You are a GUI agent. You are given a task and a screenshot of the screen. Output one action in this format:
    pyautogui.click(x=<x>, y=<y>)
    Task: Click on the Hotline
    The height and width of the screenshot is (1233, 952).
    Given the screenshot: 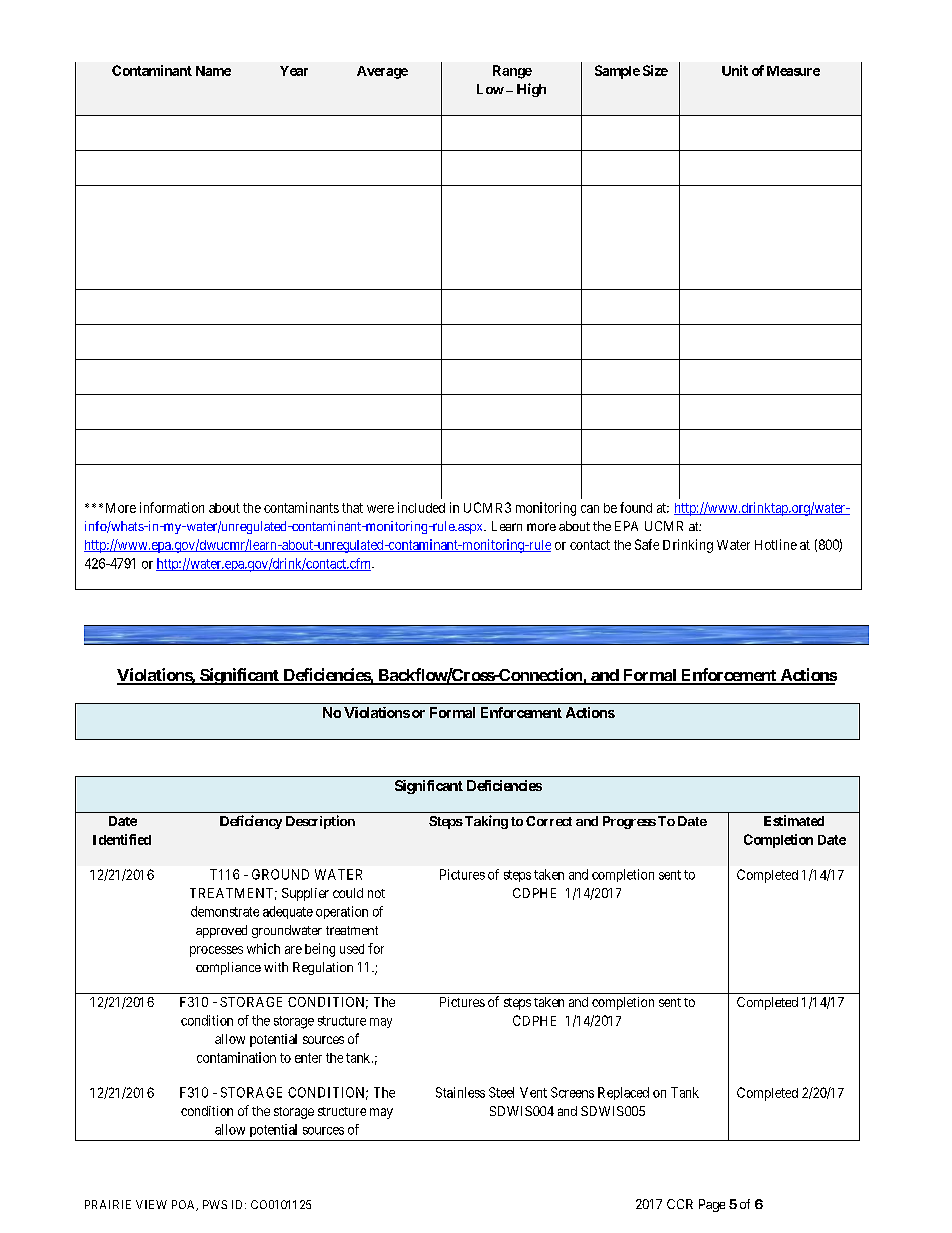 What is the action you would take?
    pyautogui.click(x=776, y=544)
